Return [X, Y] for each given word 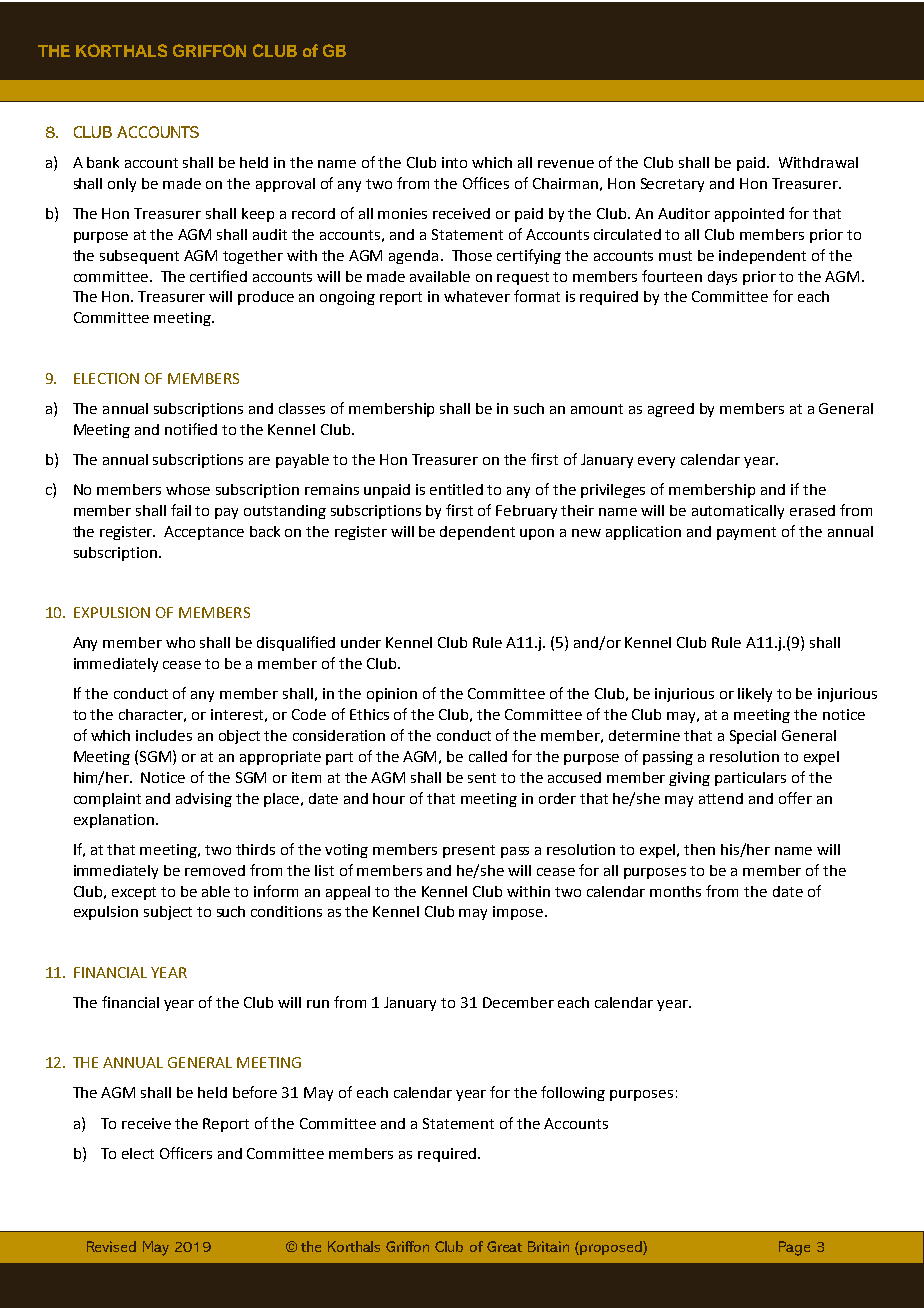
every [656, 462]
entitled [456, 489]
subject [168, 913]
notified [191, 429]
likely [755, 695]
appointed [749, 215]
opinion [392, 695]
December [518, 1002]
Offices [486, 183]
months [675, 891]
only [122, 185]
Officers [186, 1153]
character [152, 715]
